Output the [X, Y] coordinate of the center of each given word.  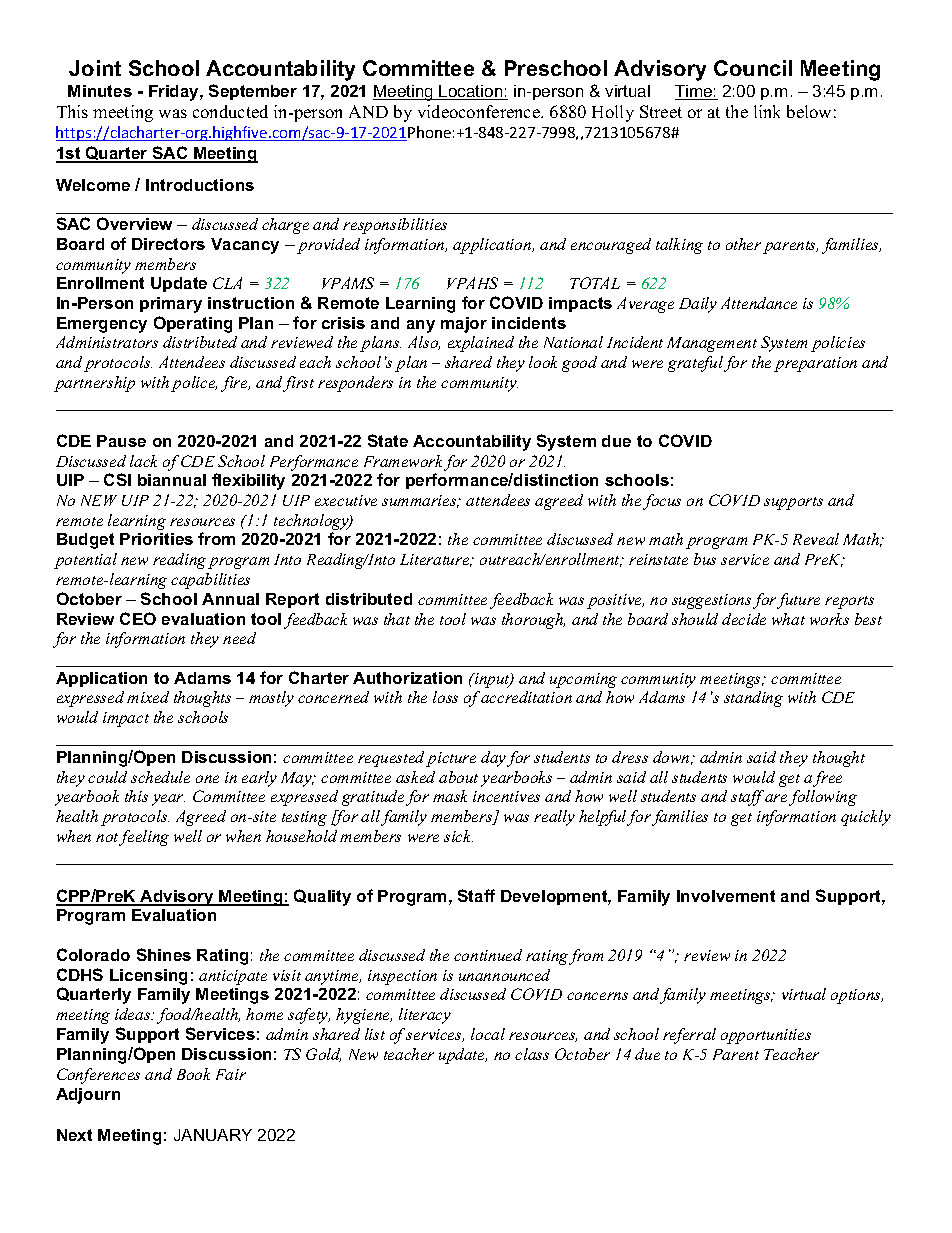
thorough [533, 621]
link [767, 111]
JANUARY [213, 1135]
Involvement [726, 896]
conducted [230, 111]
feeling [144, 838]
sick [458, 836]
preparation [815, 364]
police [194, 384]
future [798, 601]
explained [481, 344]
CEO [138, 618]
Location [471, 92]
